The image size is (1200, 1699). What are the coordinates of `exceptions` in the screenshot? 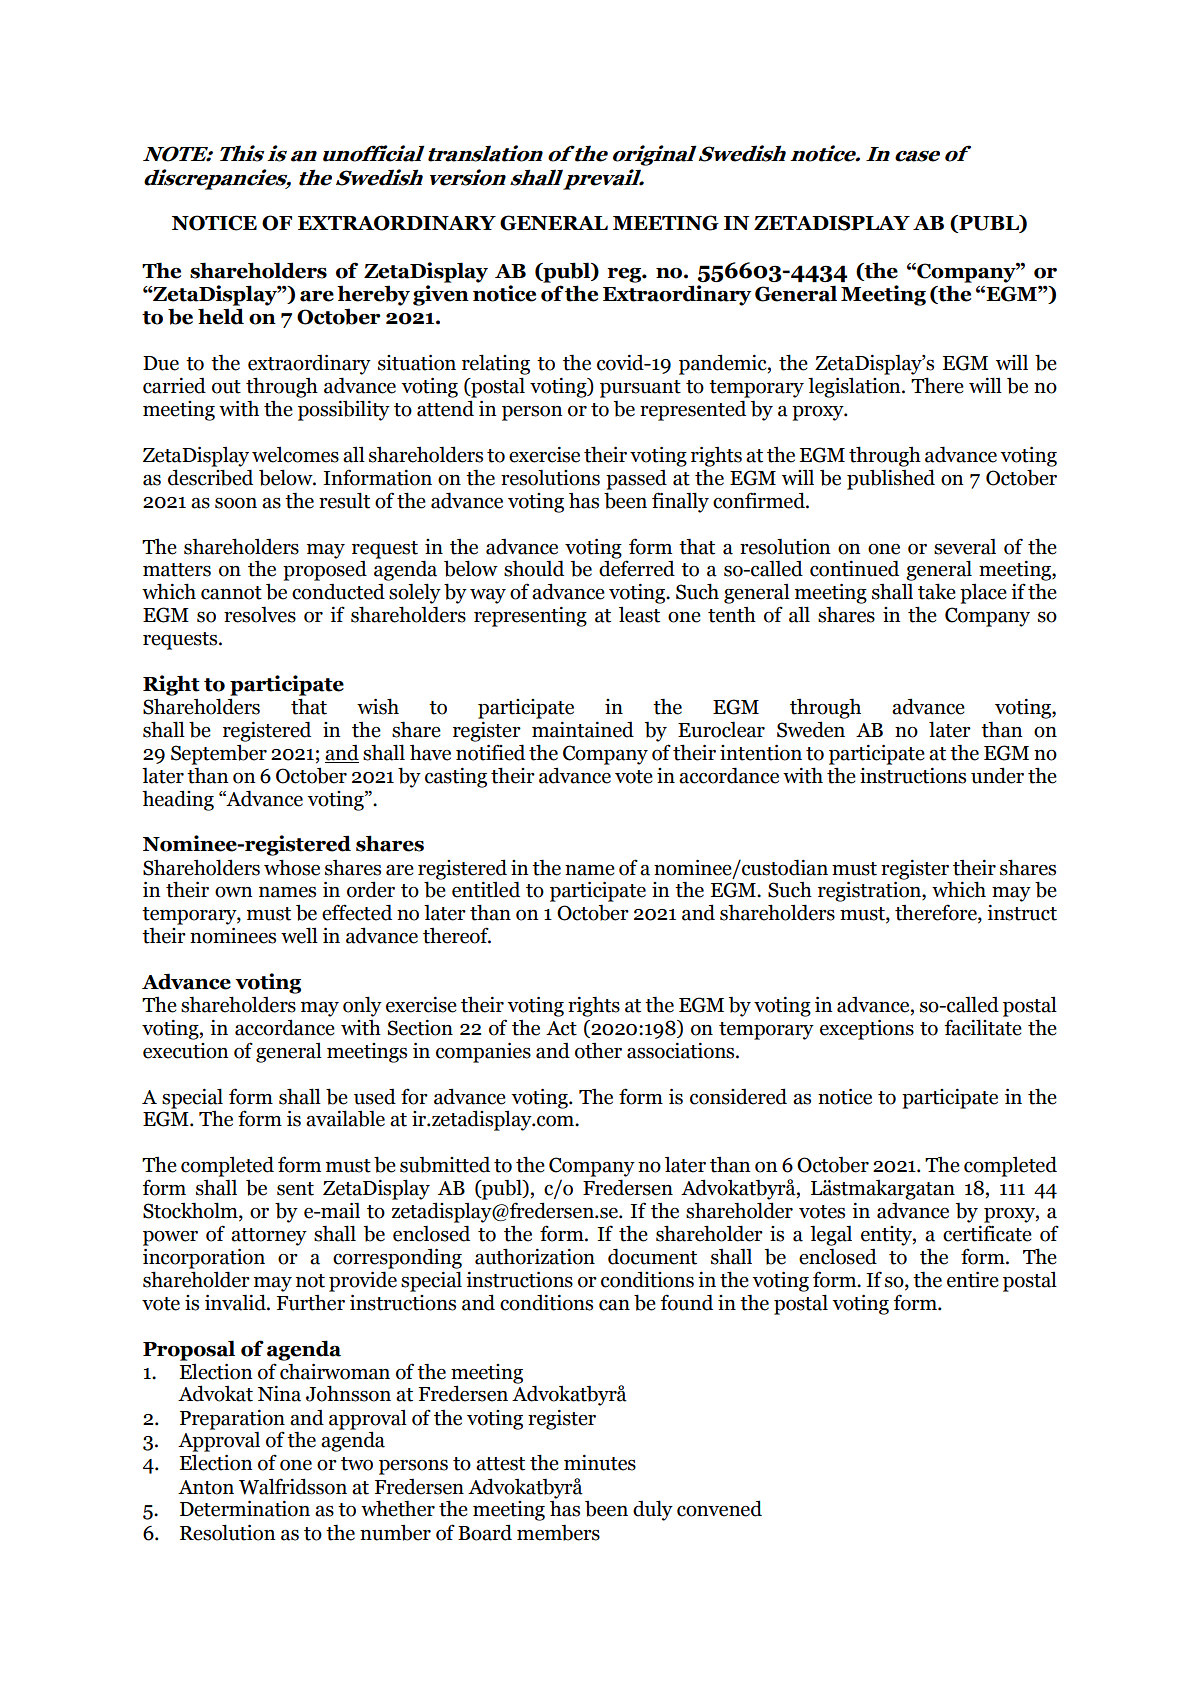 It's located at (867, 1029).
